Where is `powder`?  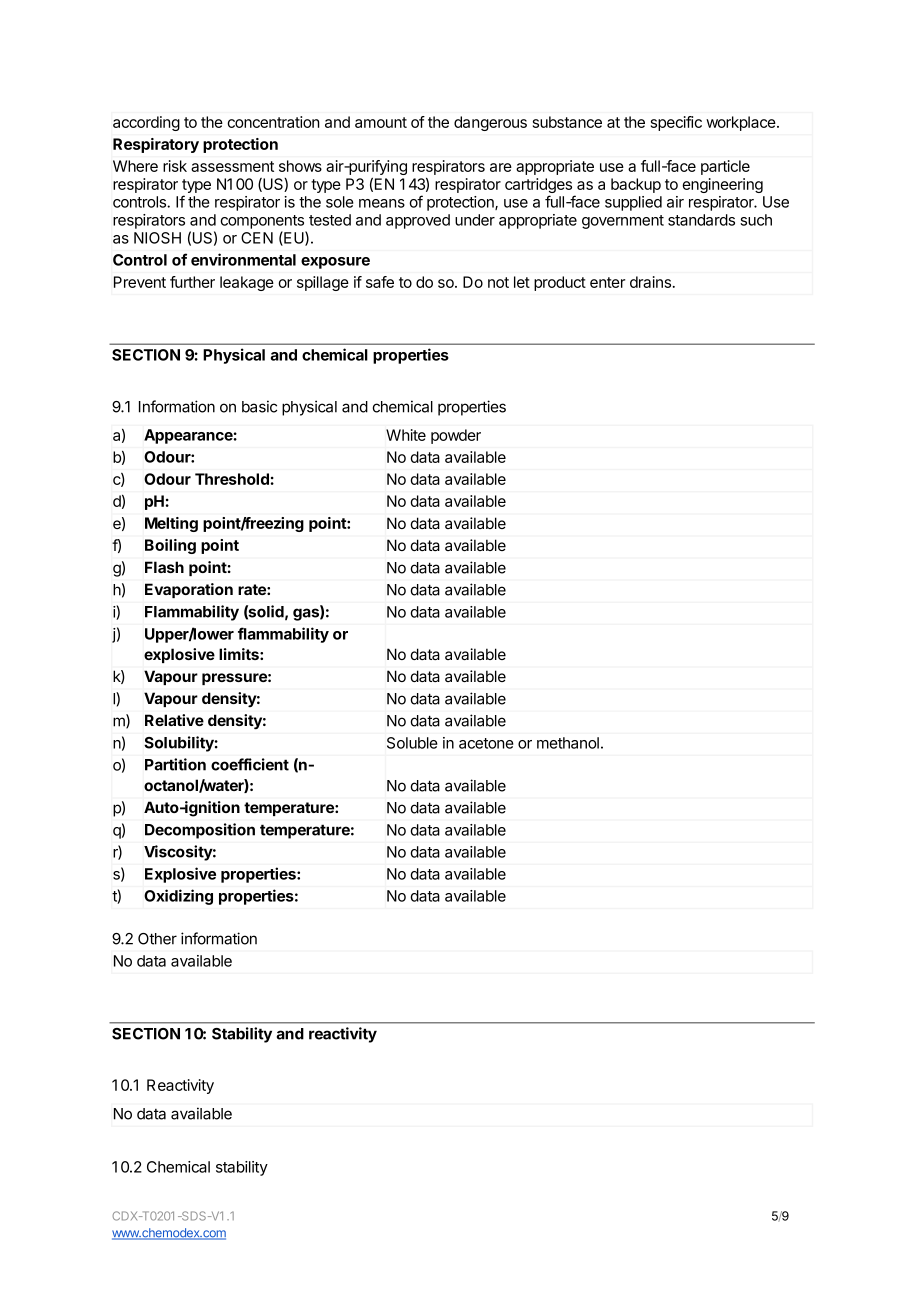 powder is located at coordinates (456, 436).
